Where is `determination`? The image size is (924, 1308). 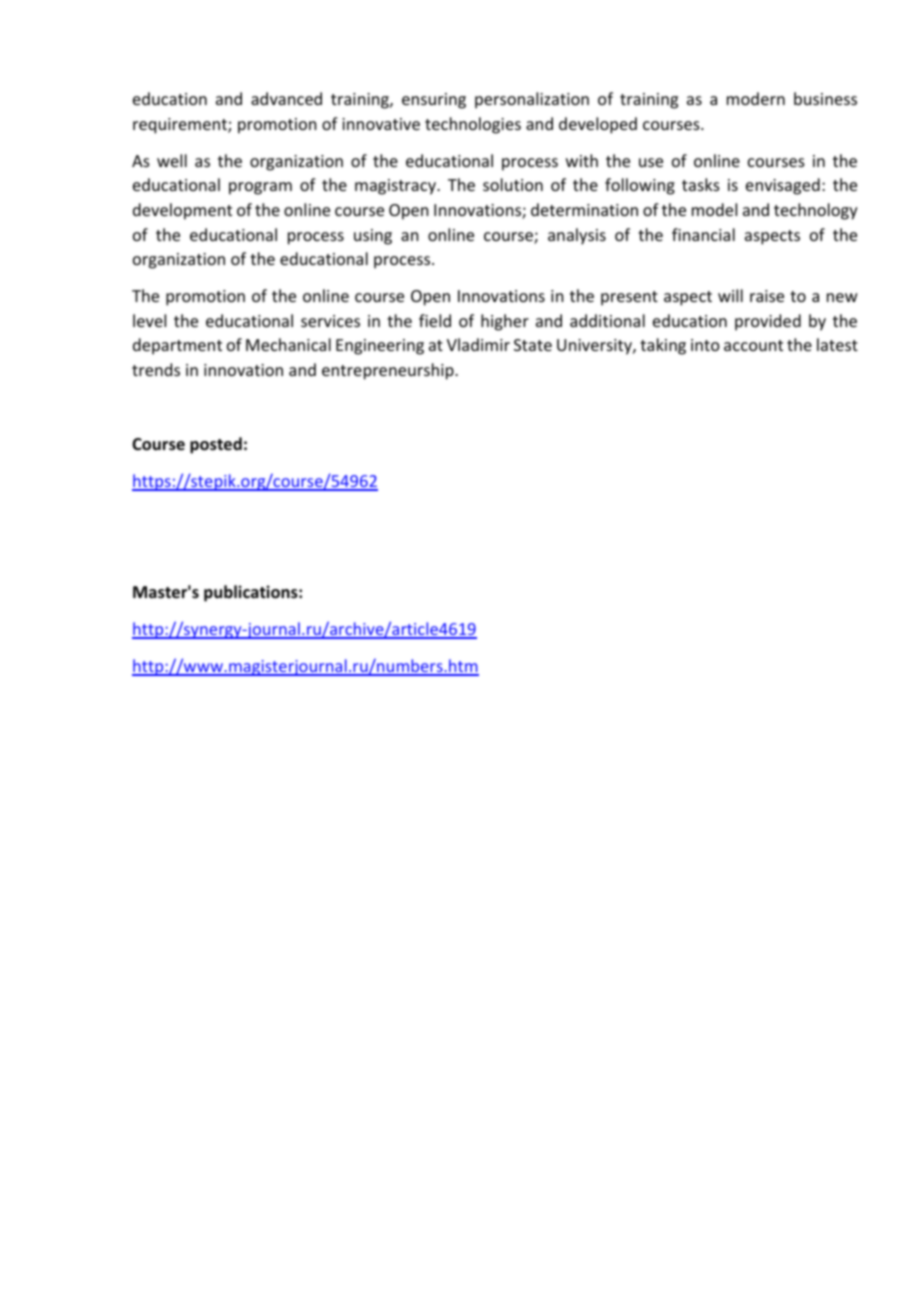 determination is located at coordinates (584, 209).
